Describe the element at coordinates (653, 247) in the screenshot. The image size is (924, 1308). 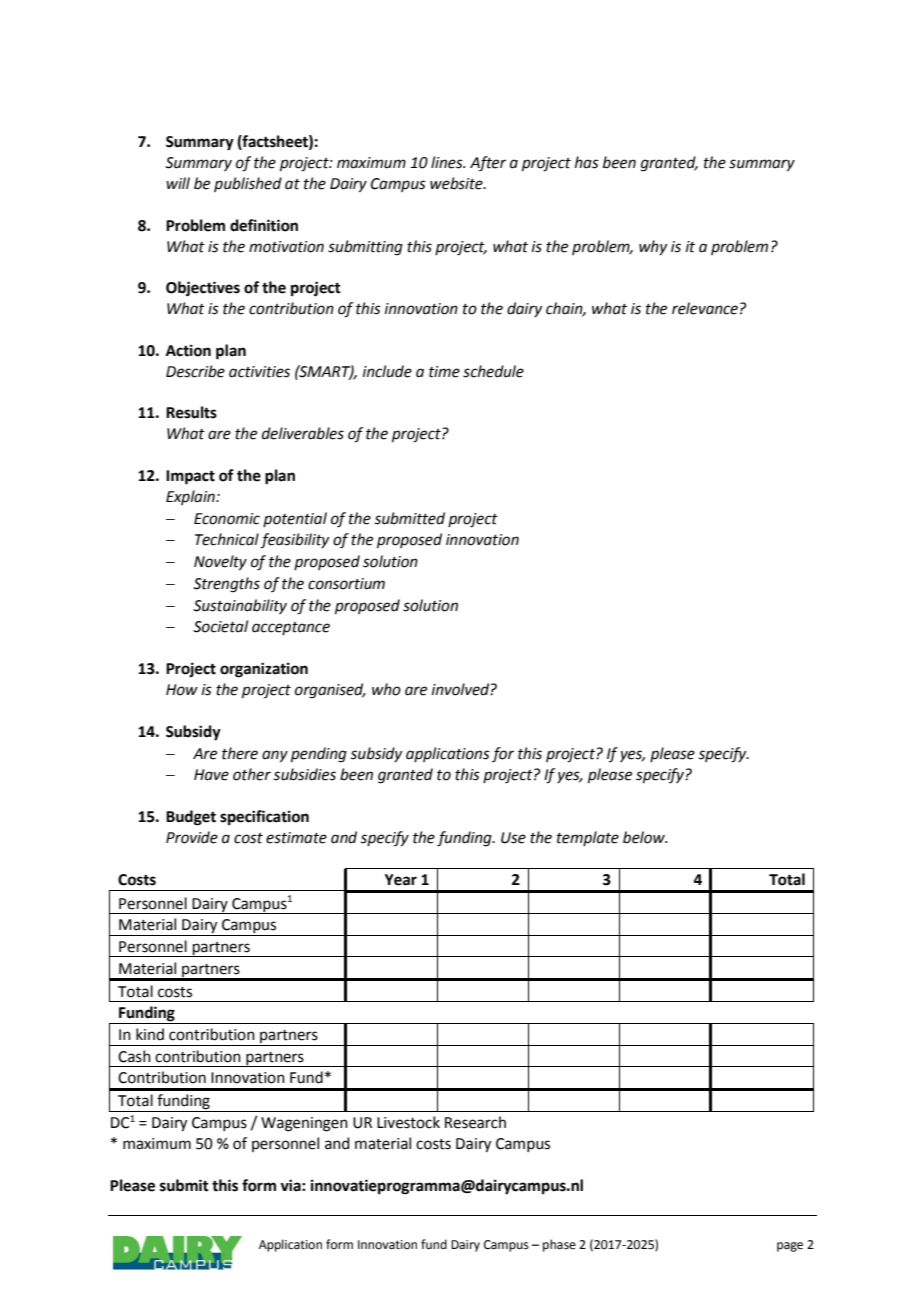
I see `why` at that location.
